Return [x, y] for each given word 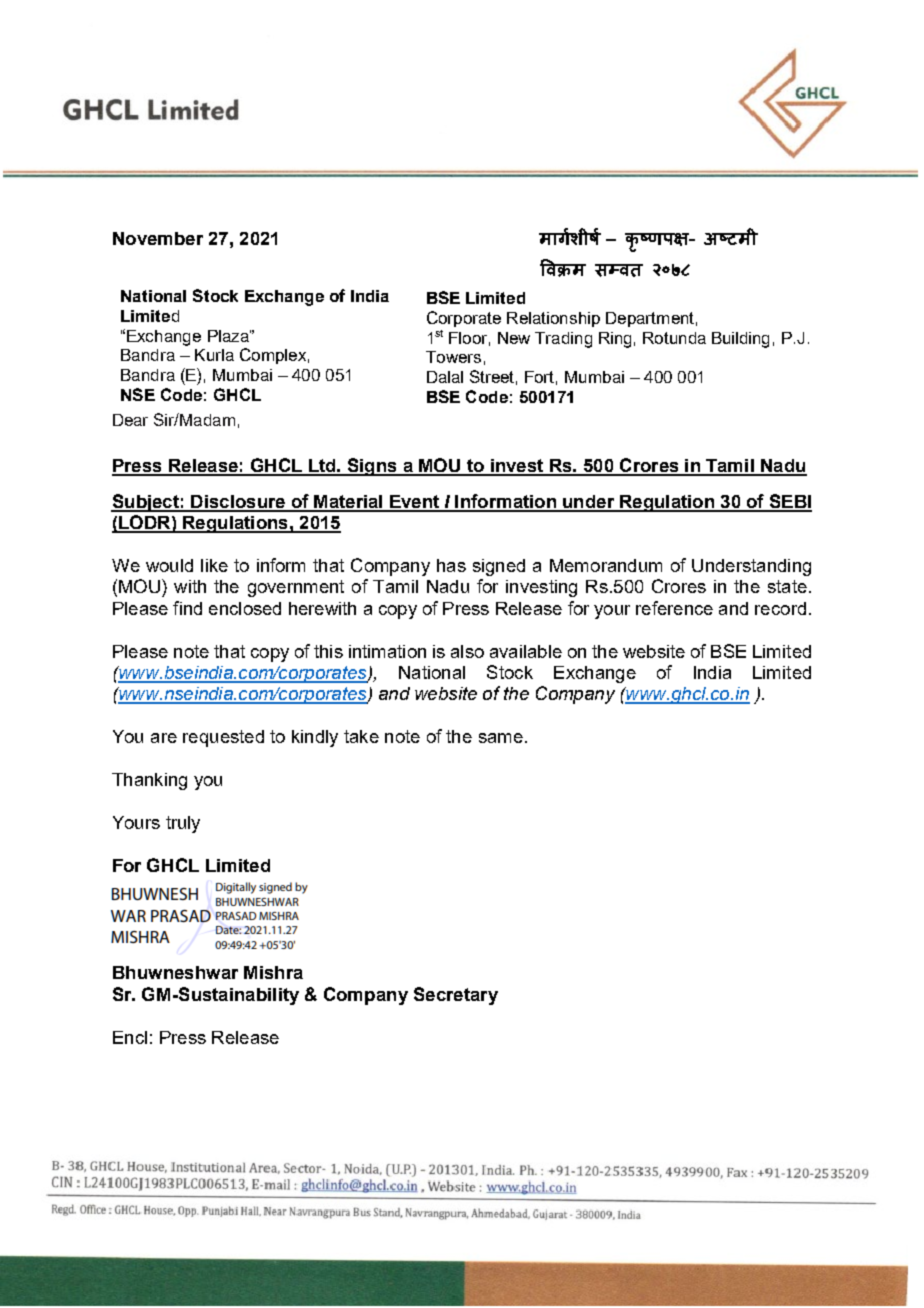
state [787, 586]
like [214, 565]
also [467, 651]
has [451, 565]
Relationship [553, 319]
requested [223, 738]
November [158, 238]
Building [740, 340]
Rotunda [674, 338]
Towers [453, 357]
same [501, 738]
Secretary [456, 996]
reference [674, 608]
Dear [130, 420]
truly [183, 824]
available [526, 651]
